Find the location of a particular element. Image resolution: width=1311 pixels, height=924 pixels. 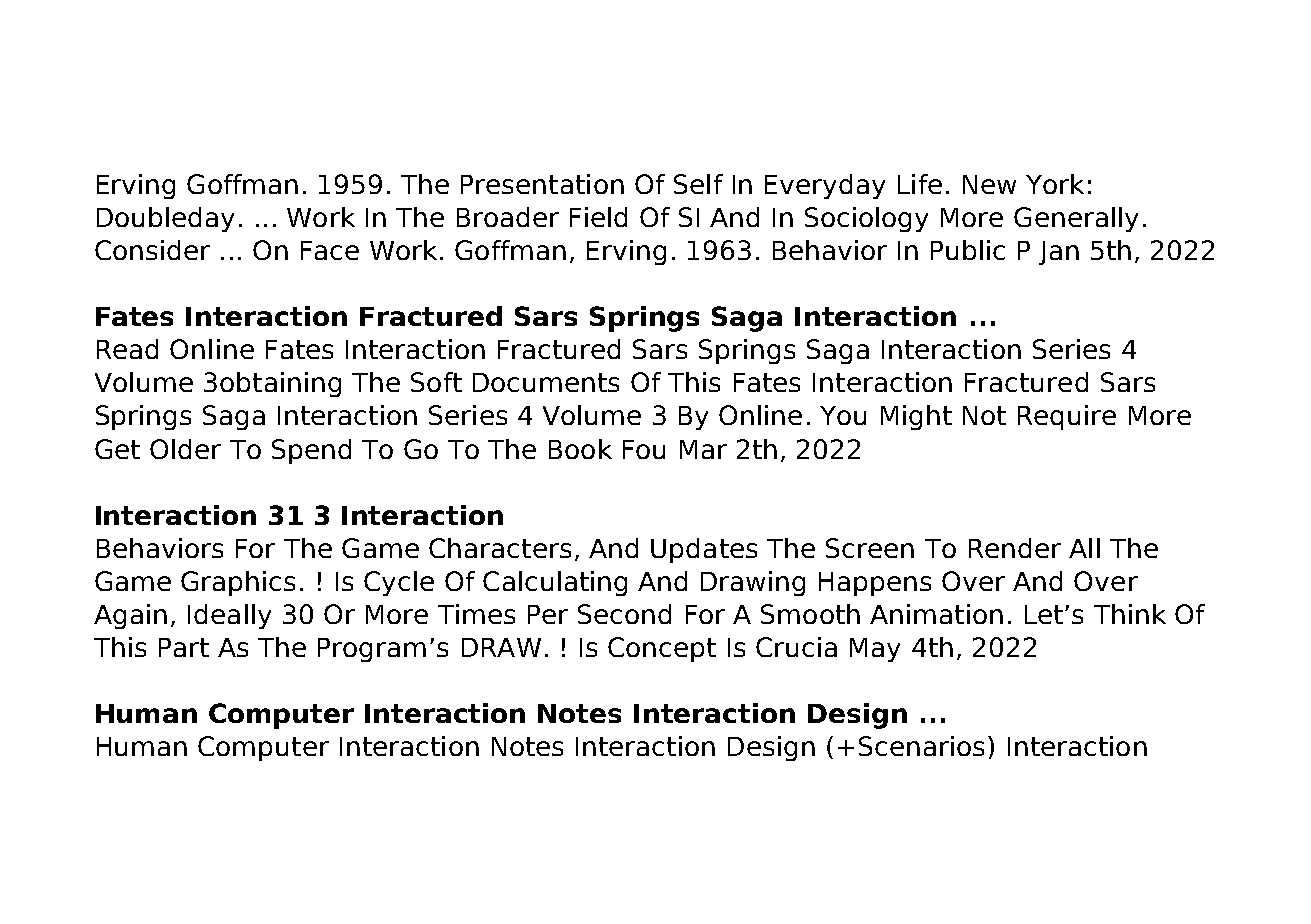

New is located at coordinates (989, 184).
